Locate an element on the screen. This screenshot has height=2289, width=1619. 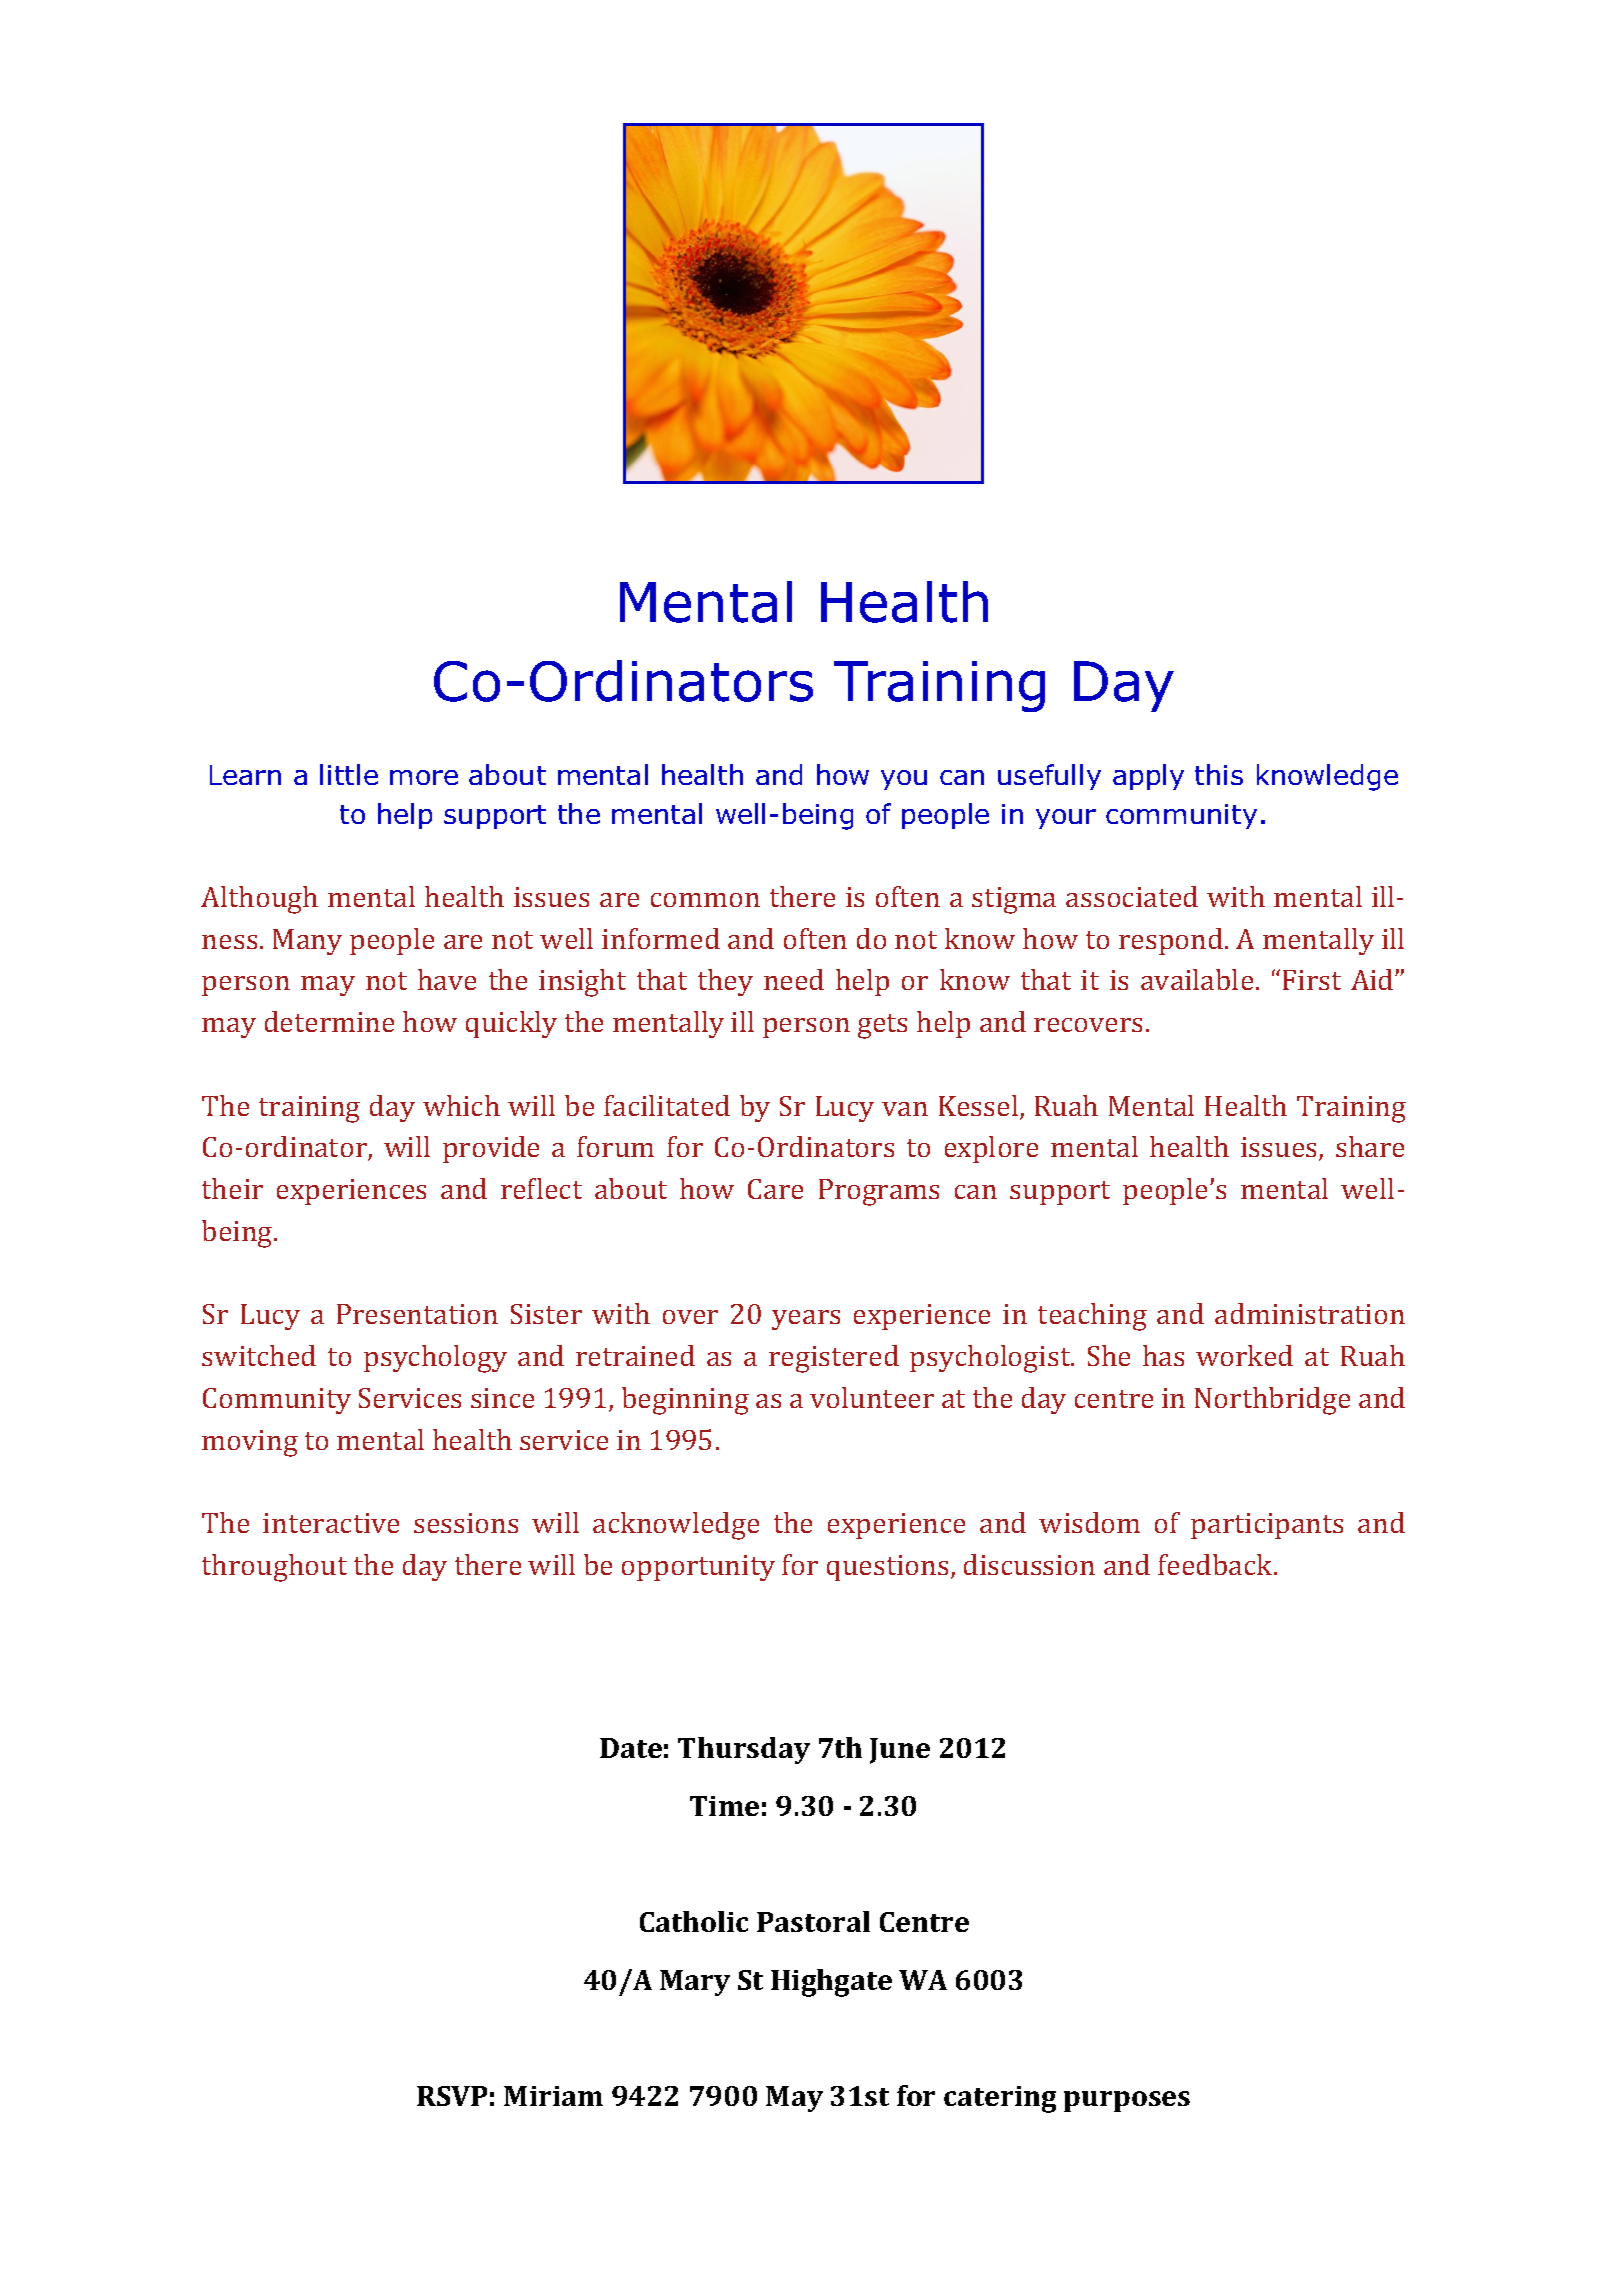
throughout is located at coordinates (274, 1568).
